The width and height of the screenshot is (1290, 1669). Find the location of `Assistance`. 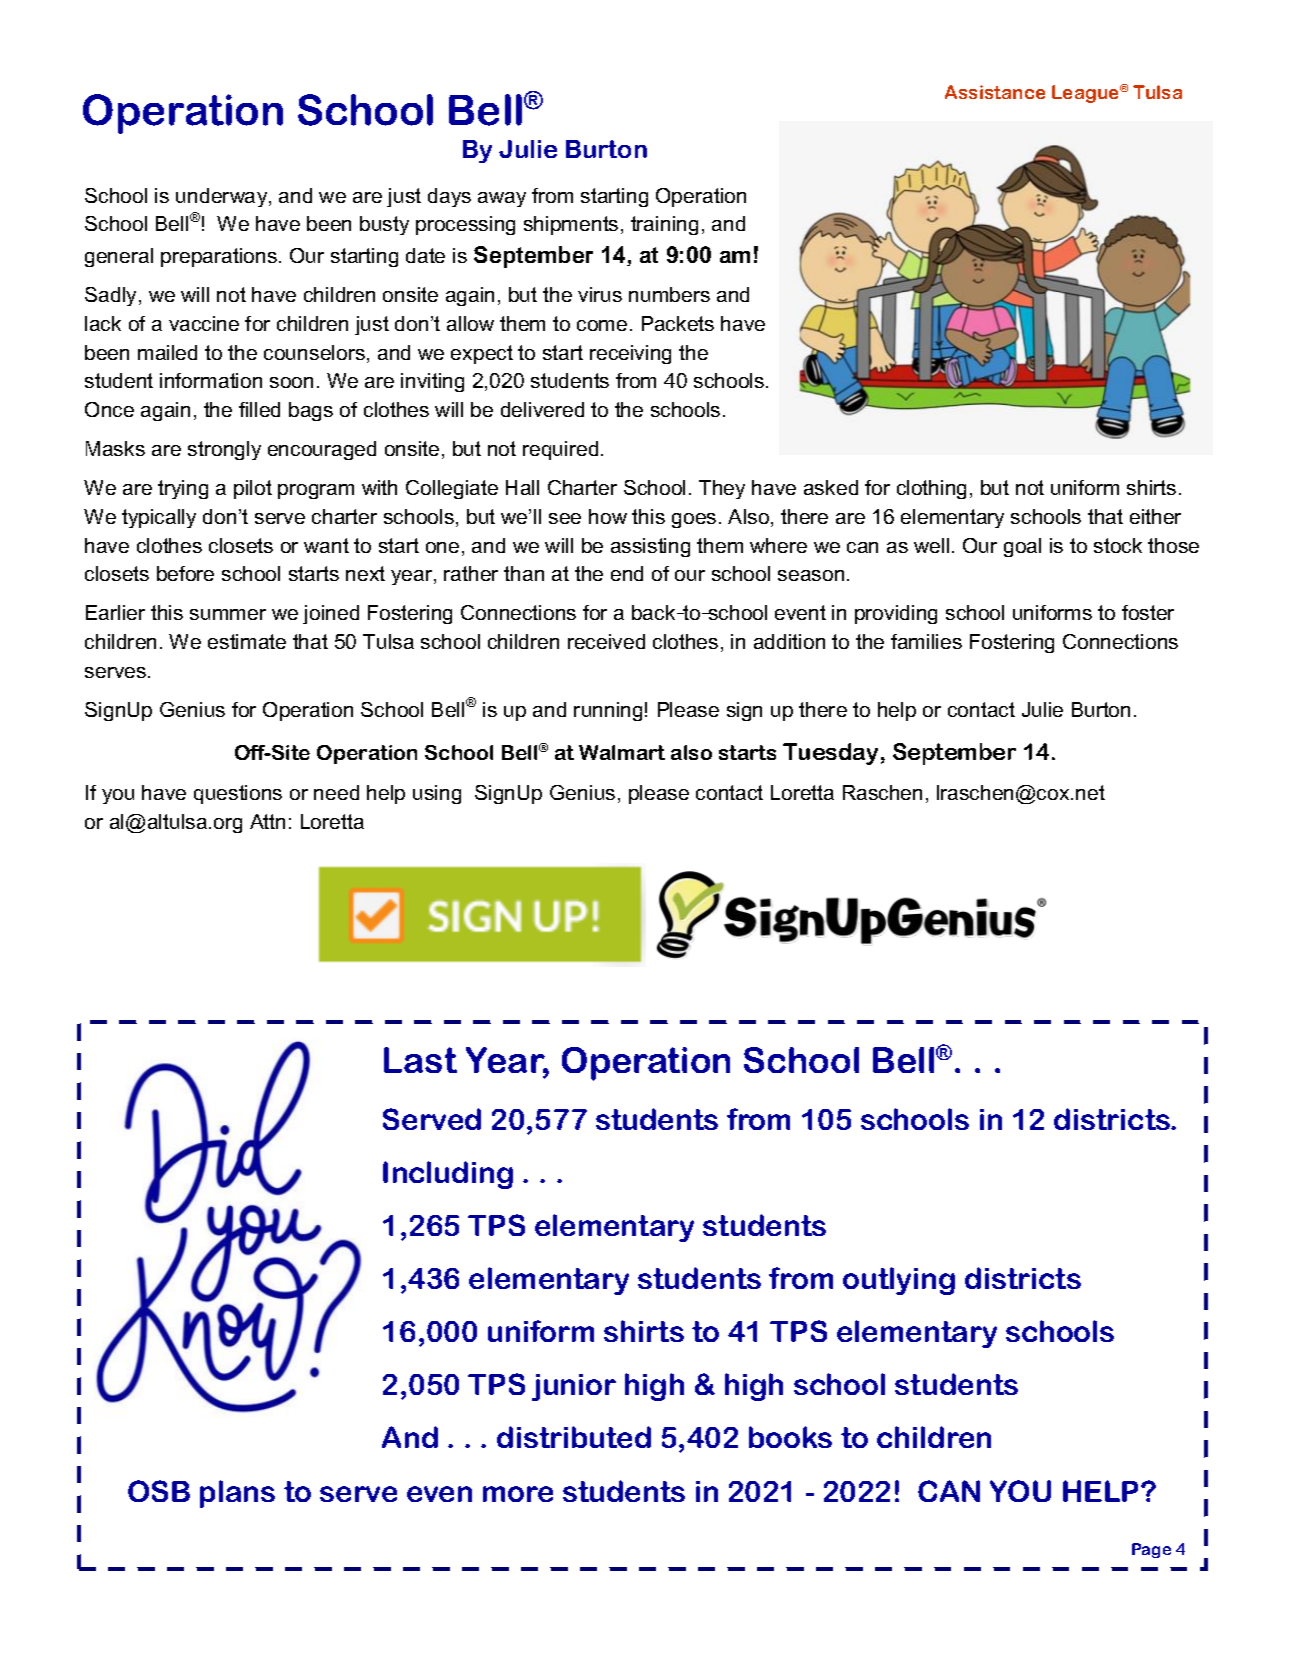

Assistance is located at coordinates (995, 92).
